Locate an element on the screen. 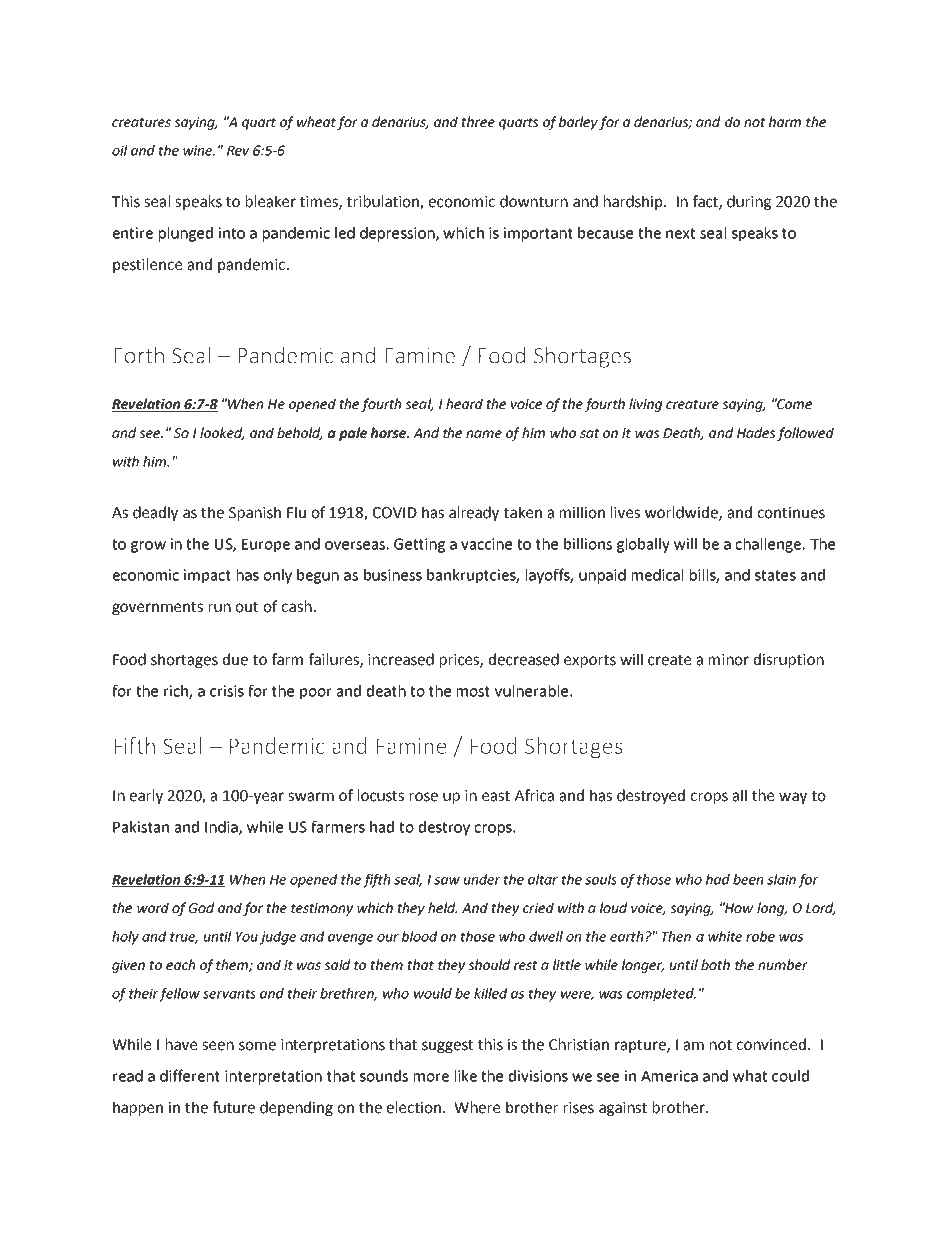 The image size is (952, 1233). oil is located at coordinates (120, 150).
